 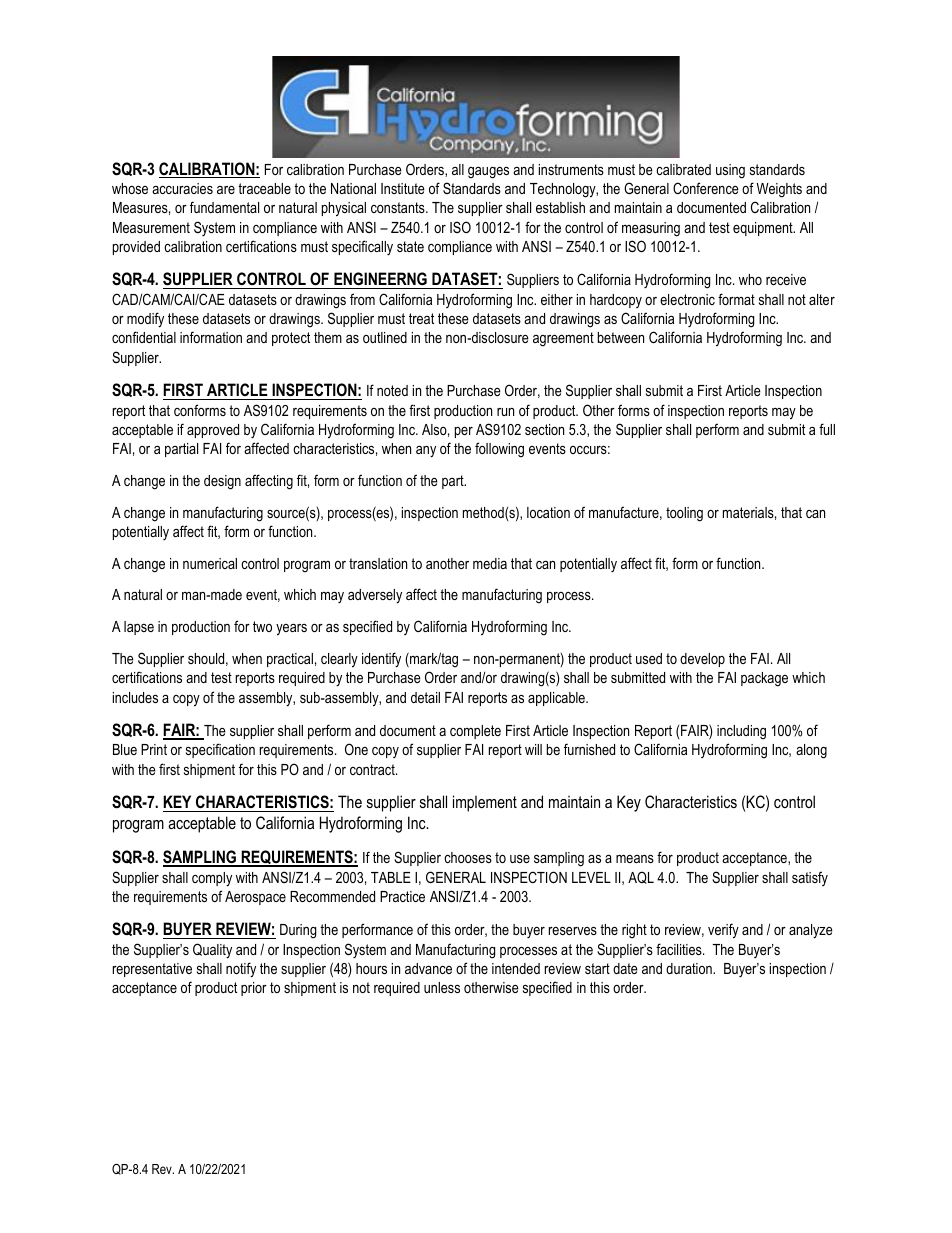 I want to click on Quality, so click(x=212, y=951).
